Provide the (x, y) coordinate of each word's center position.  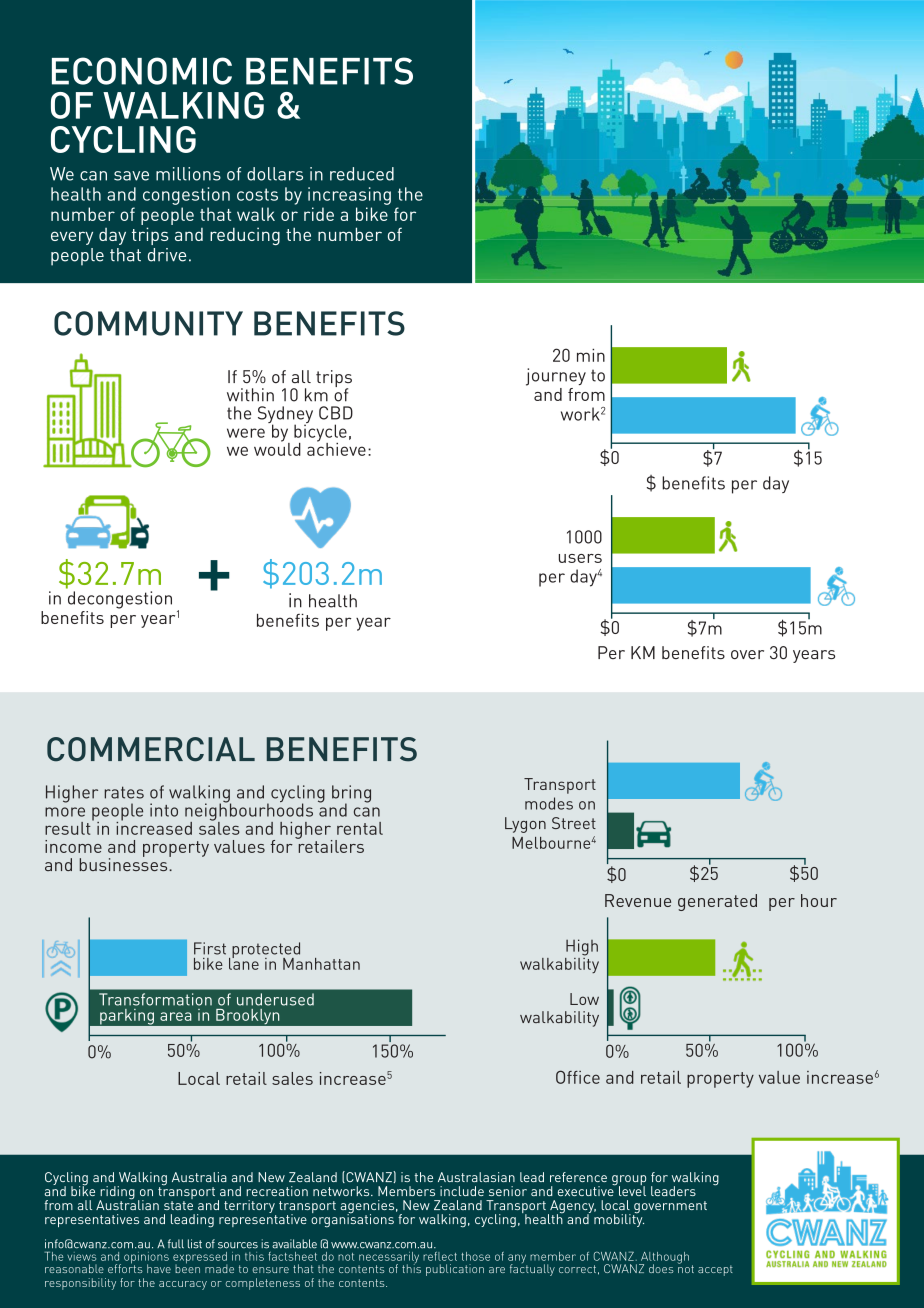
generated (717, 902)
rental (360, 828)
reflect (440, 1256)
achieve (336, 448)
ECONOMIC (142, 71)
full (176, 1244)
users (580, 558)
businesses (125, 863)
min (591, 355)
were (246, 433)
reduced (362, 174)
